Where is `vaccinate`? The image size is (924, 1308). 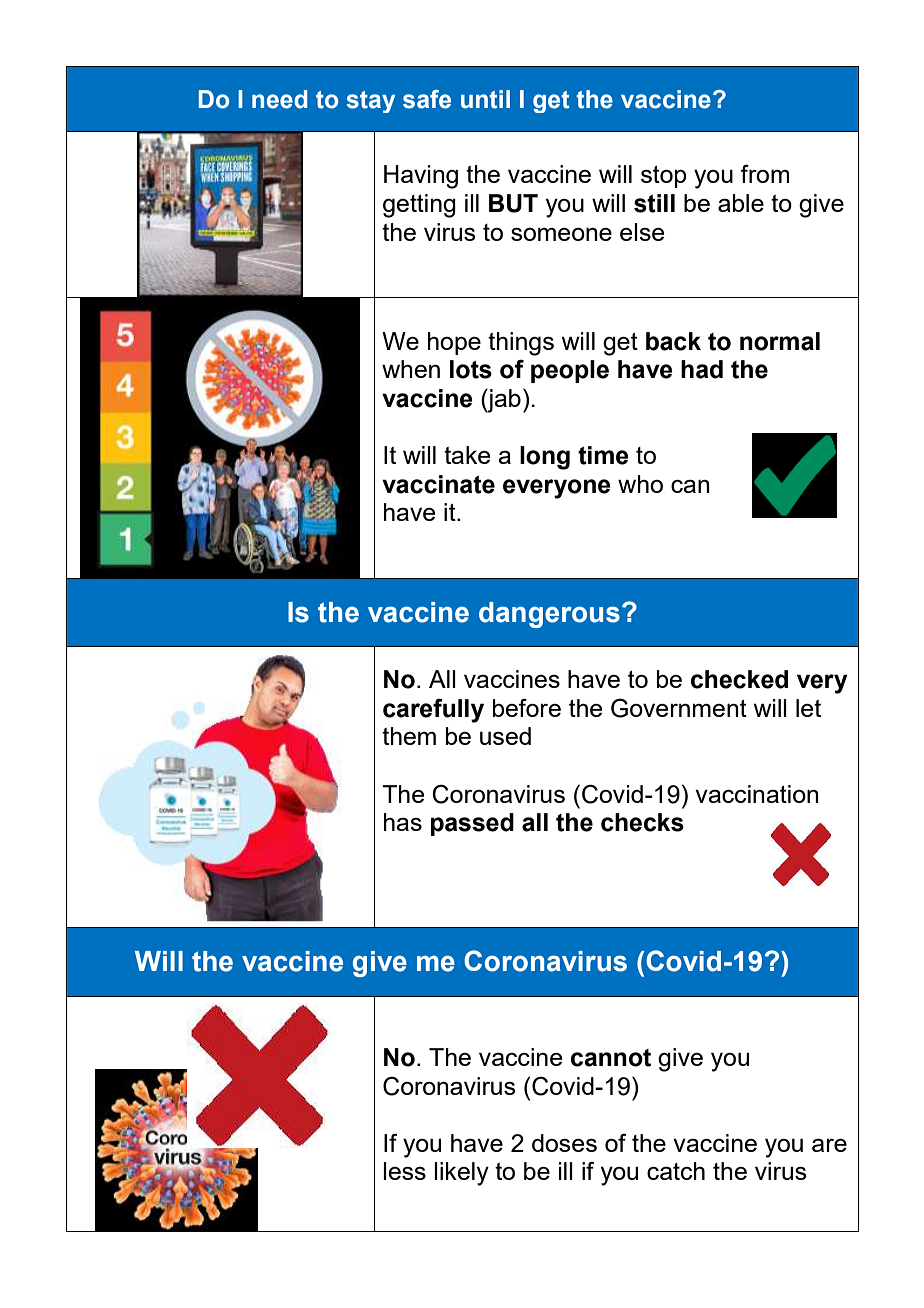 vaccinate is located at coordinates (438, 484).
